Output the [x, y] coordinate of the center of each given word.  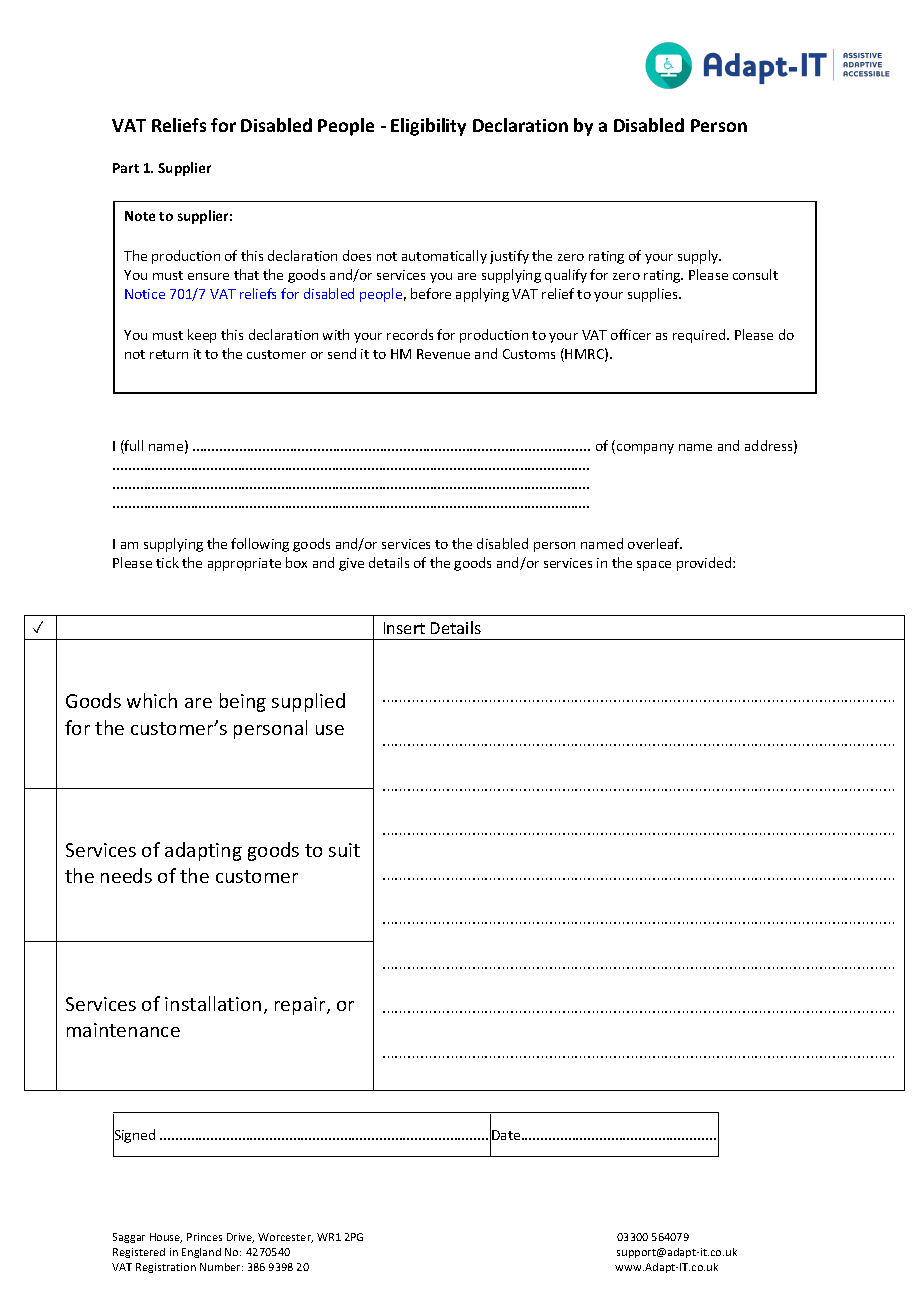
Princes [204, 1237]
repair [301, 1006]
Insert [404, 628]
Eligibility [428, 127]
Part [126, 168]
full [133, 447]
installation [213, 1003]
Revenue [443, 354]
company [645, 449]
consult [755, 274]
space [654, 566]
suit [344, 850]
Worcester [285, 1238]
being [243, 702]
